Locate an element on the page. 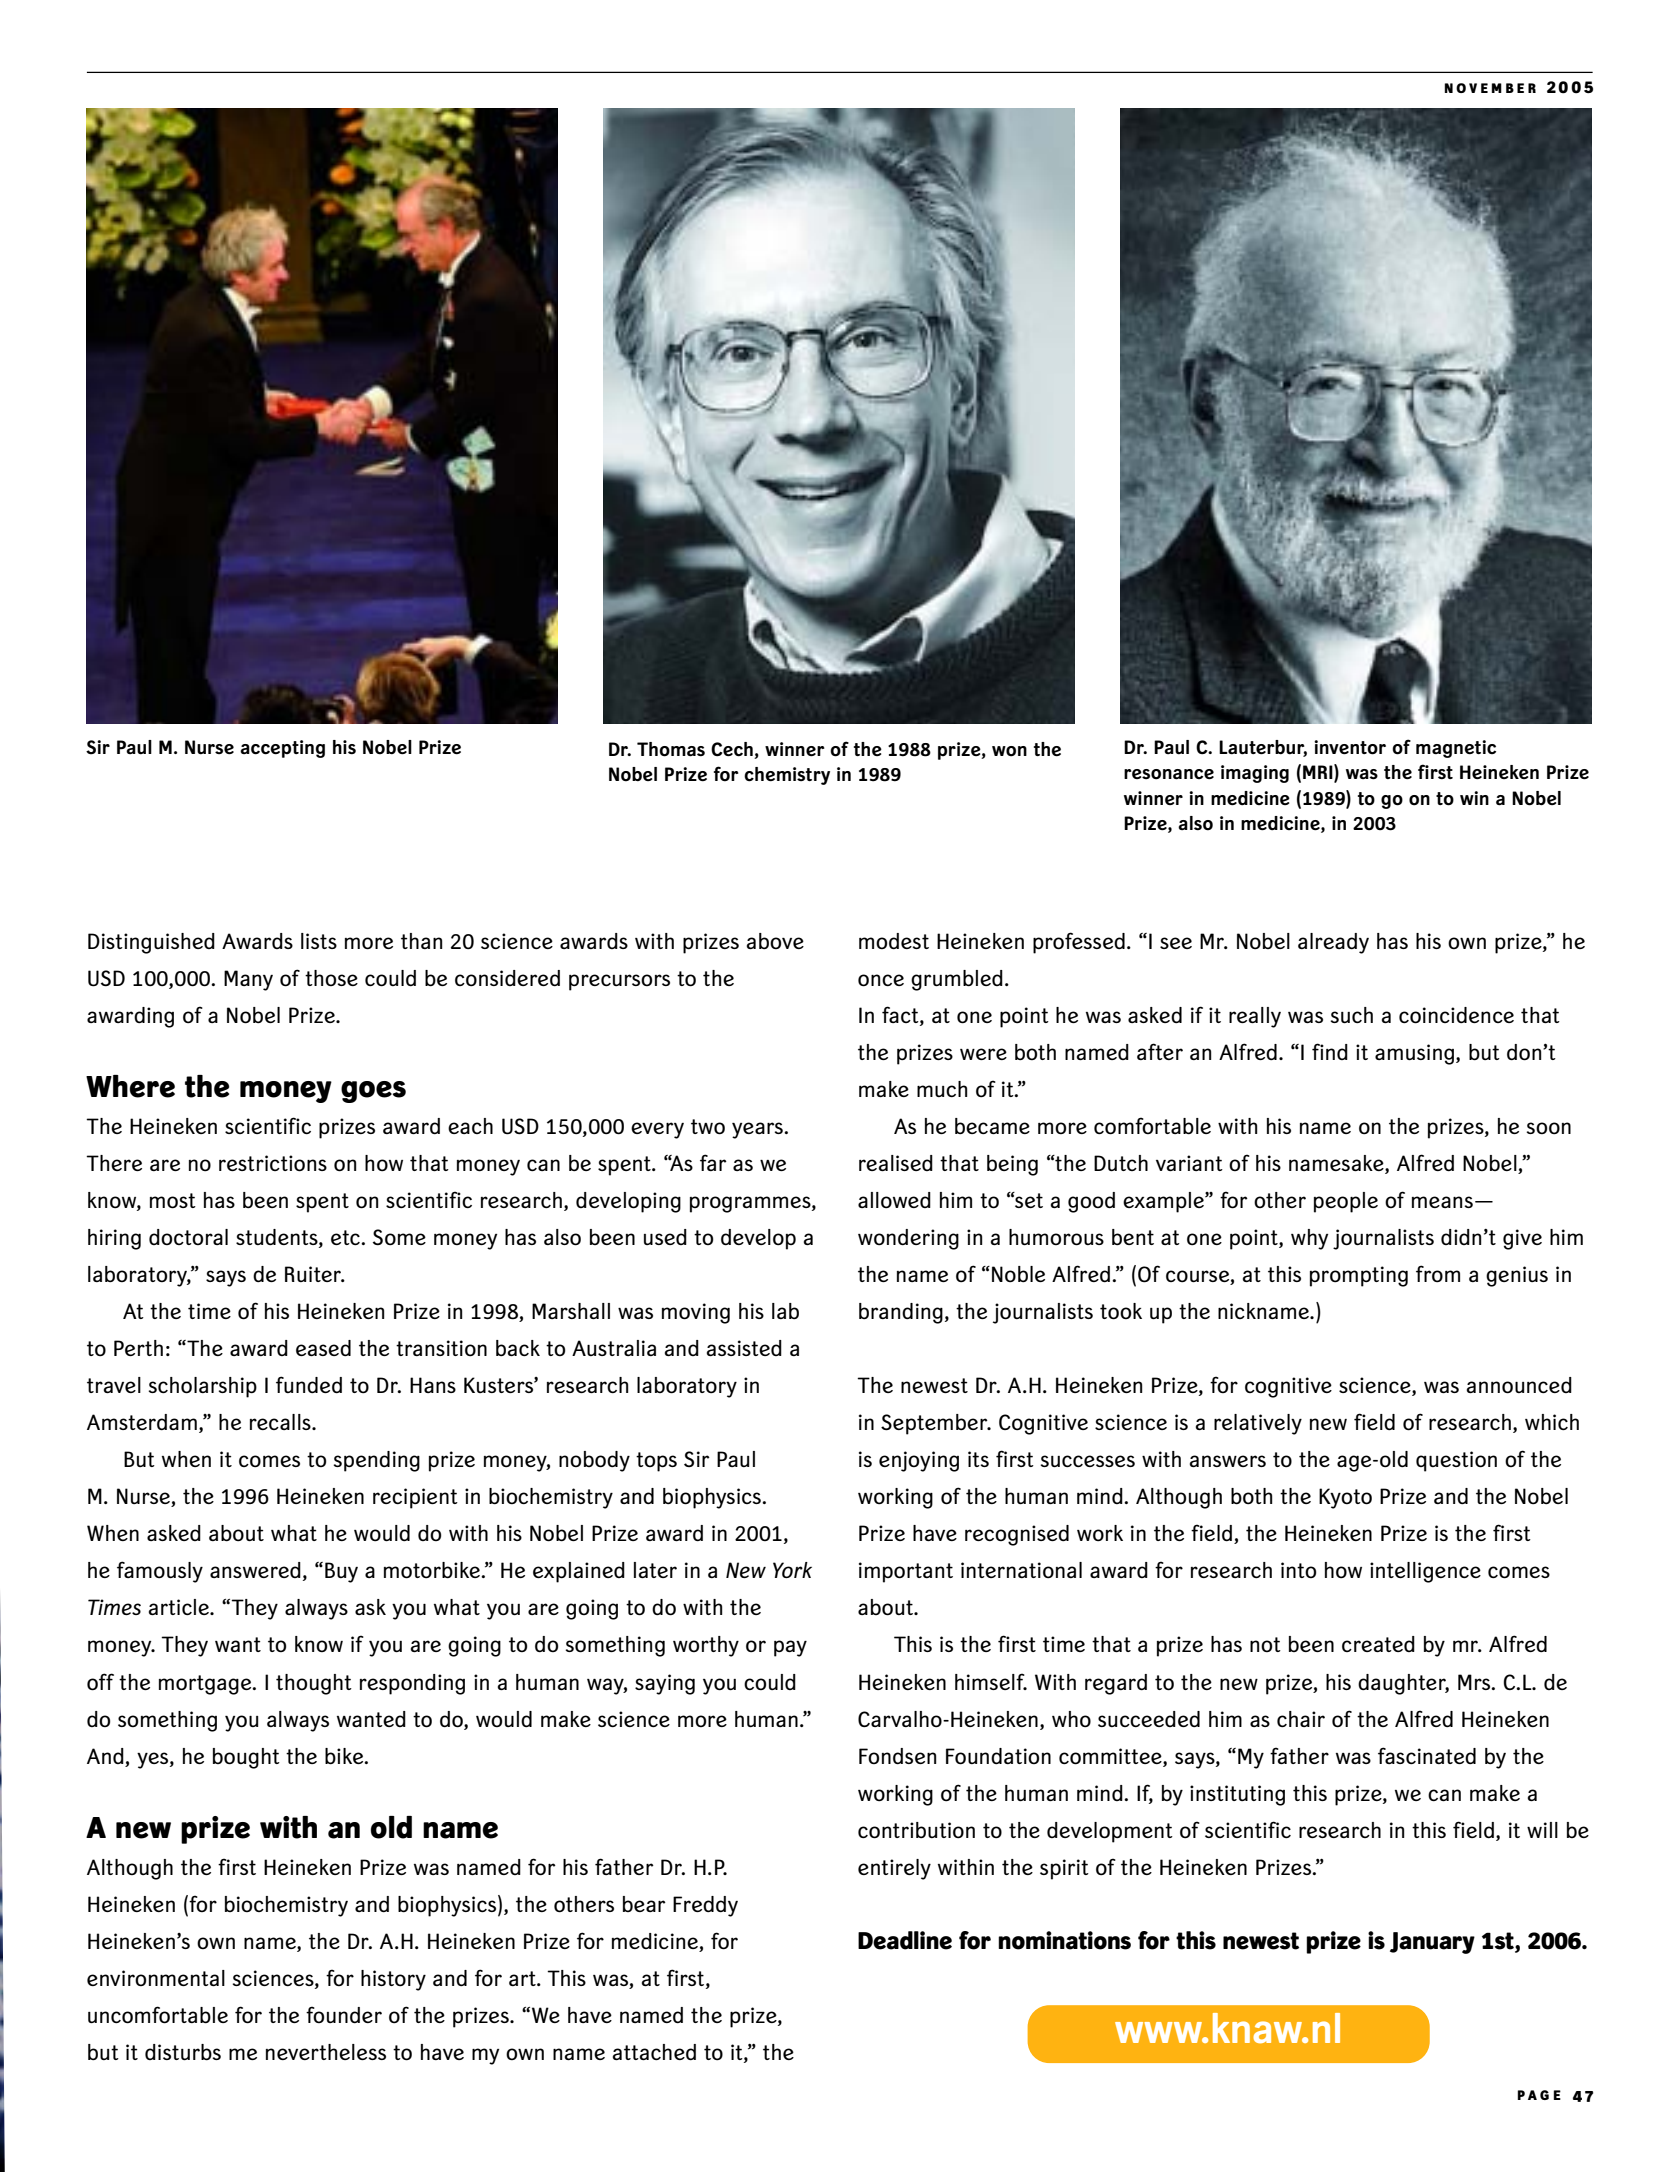 The width and height of the page is (1665, 2172). Many is located at coordinates (248, 980).
